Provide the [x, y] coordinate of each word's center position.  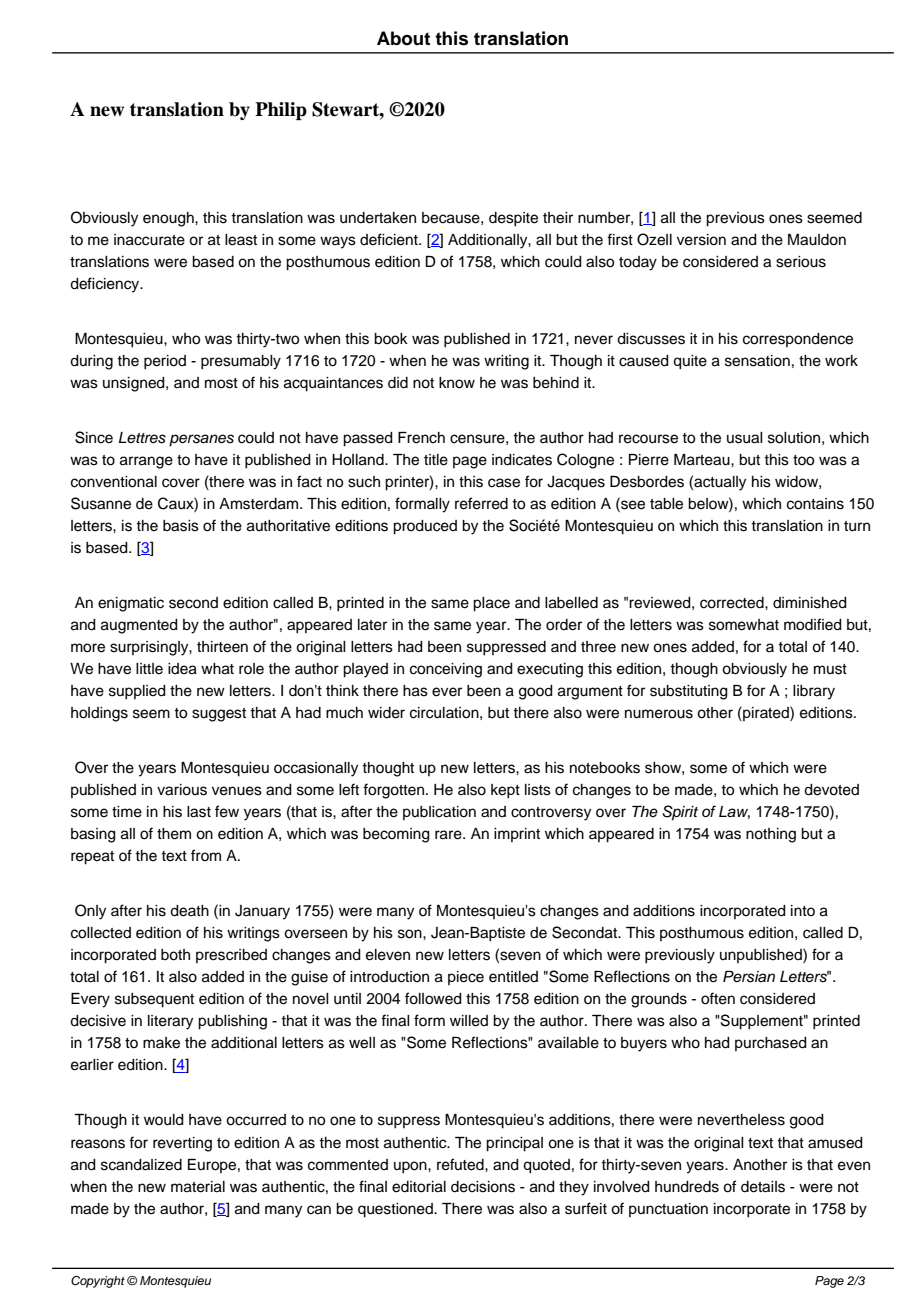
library [814, 692]
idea [182, 669]
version [701, 240]
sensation [757, 361]
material [198, 1187]
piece [466, 978]
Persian [749, 977]
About [403, 38]
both [175, 955]
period [165, 362]
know [457, 383]
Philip [281, 111]
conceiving [446, 670]
